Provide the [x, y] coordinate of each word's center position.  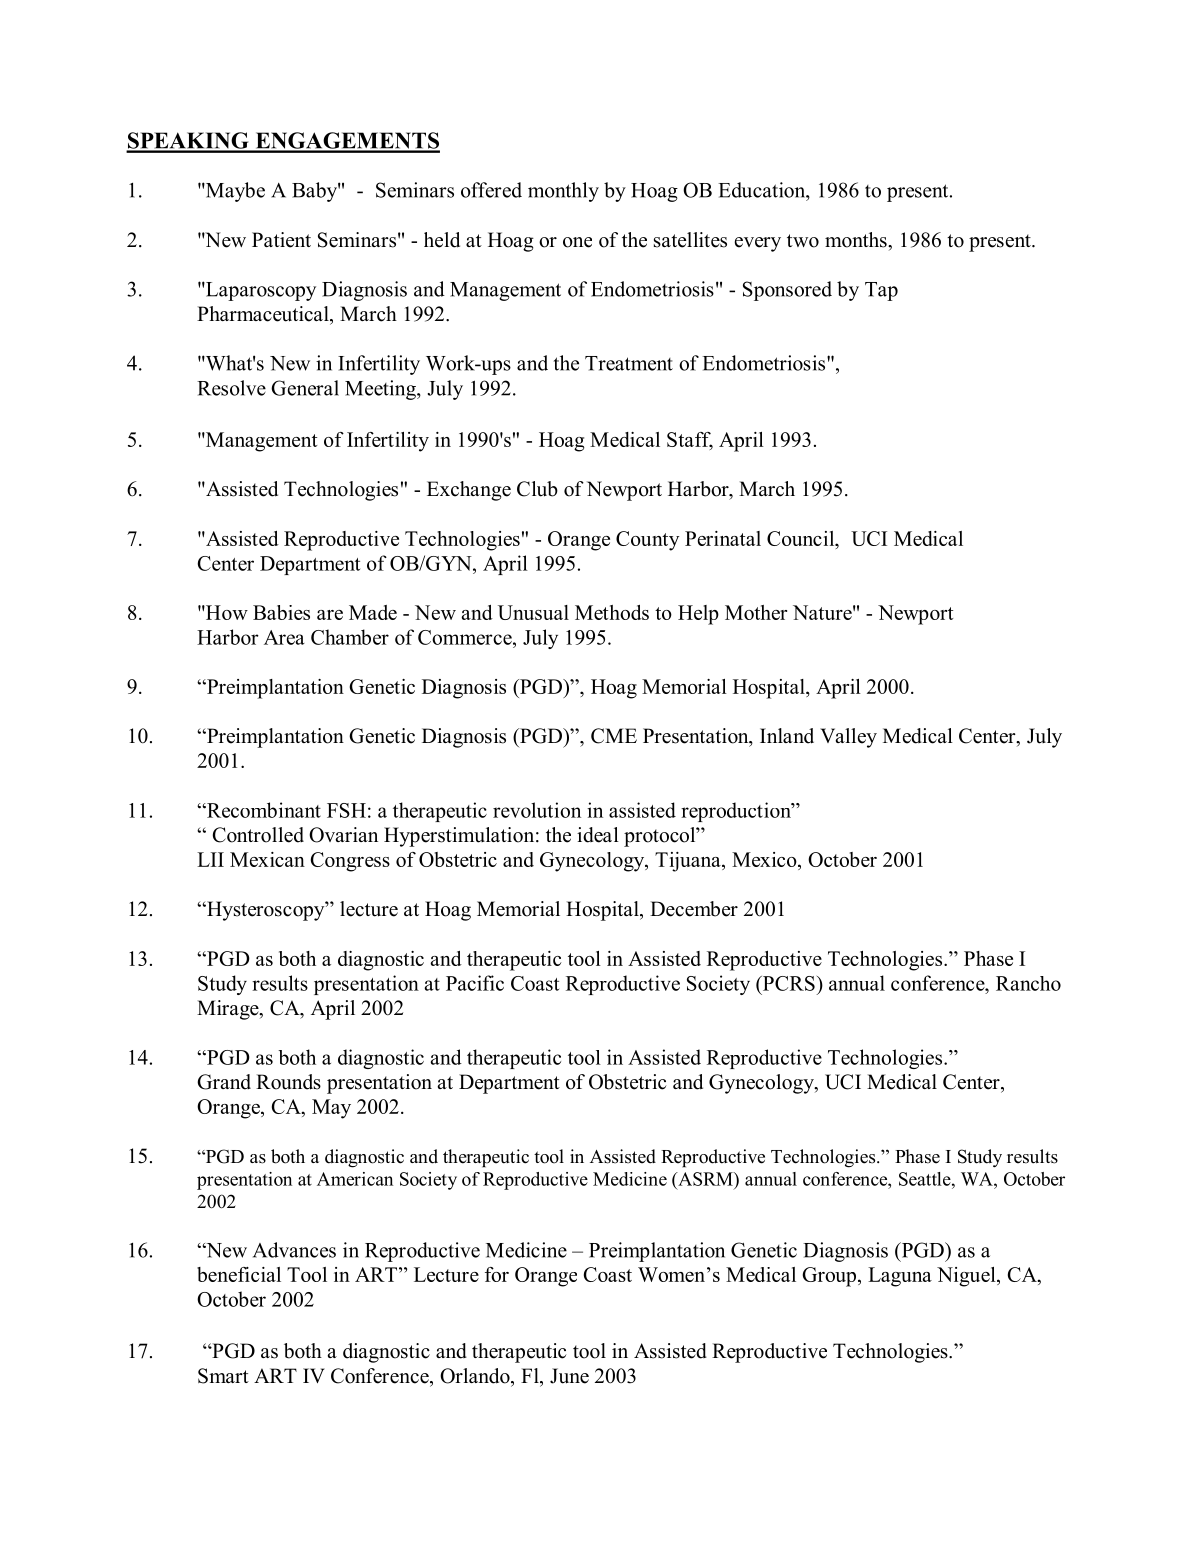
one [577, 242]
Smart [223, 1376]
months [857, 240]
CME [614, 736]
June [569, 1376]
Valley [848, 738]
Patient [281, 240]
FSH [346, 810]
